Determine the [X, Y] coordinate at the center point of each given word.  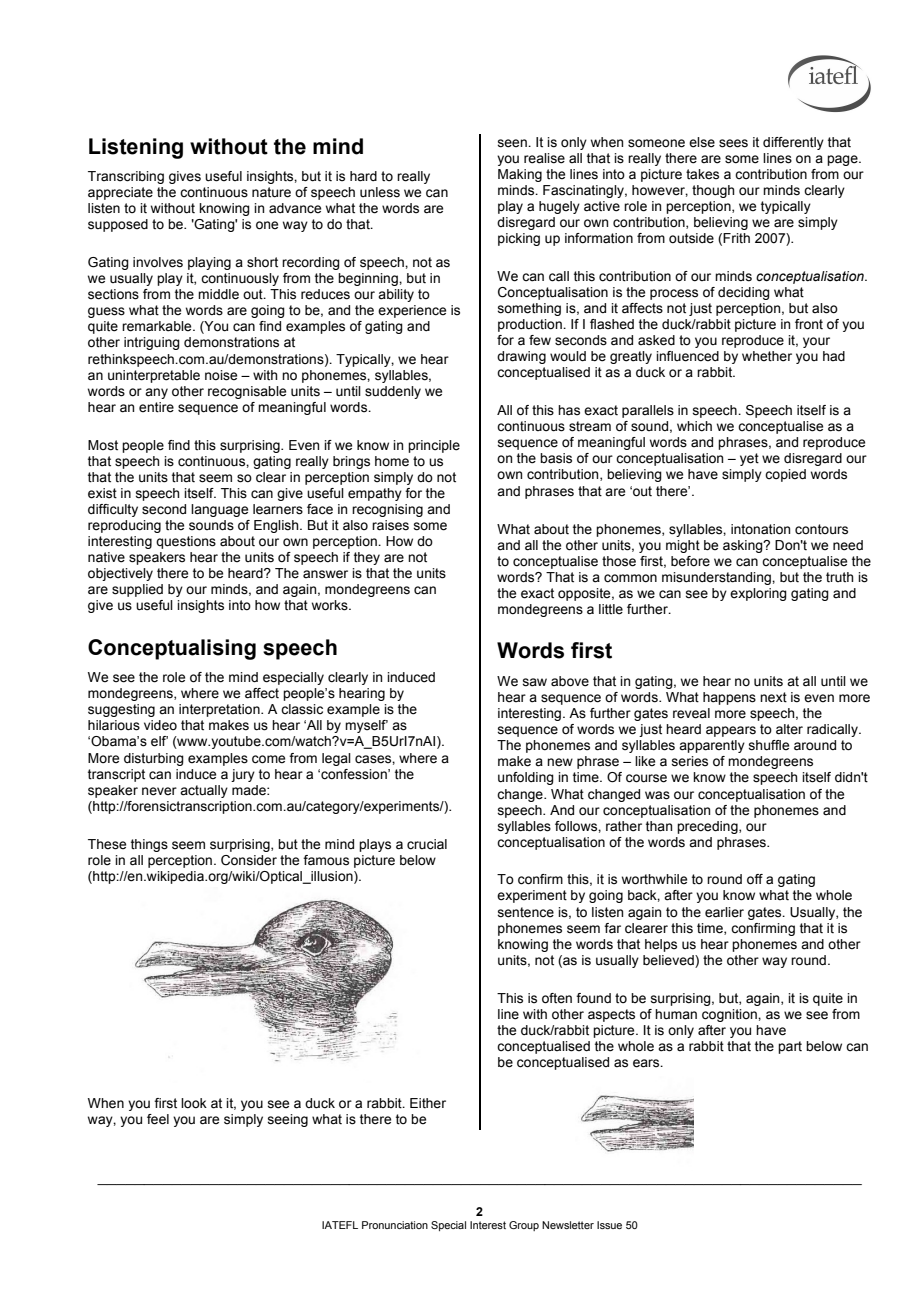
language [219, 510]
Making [520, 175]
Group [524, 1226]
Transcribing [126, 177]
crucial [427, 844]
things [149, 845]
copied [785, 475]
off [755, 879]
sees [733, 143]
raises [390, 525]
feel [158, 1119]
